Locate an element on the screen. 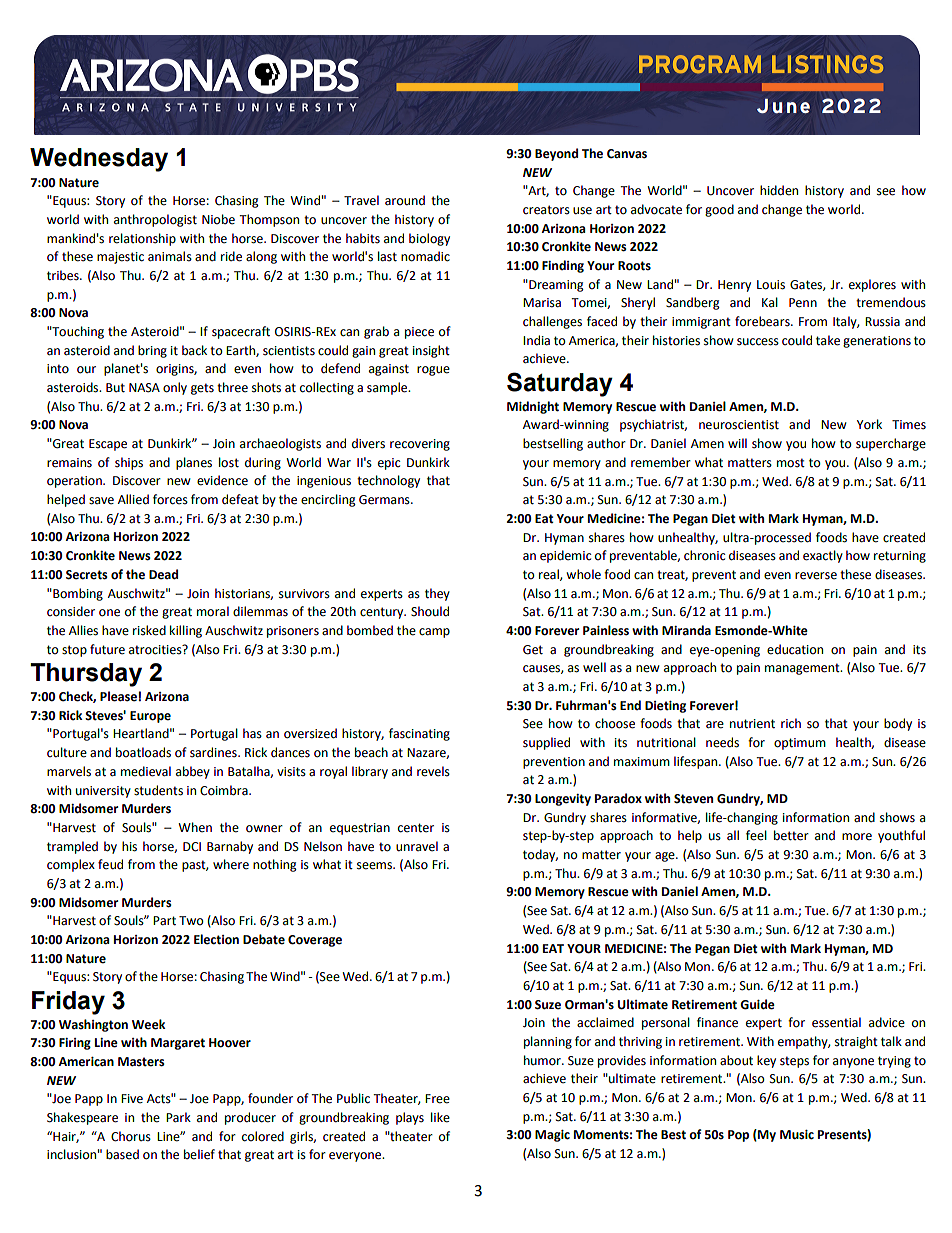 The image size is (952, 1233). NASA is located at coordinates (144, 388).
